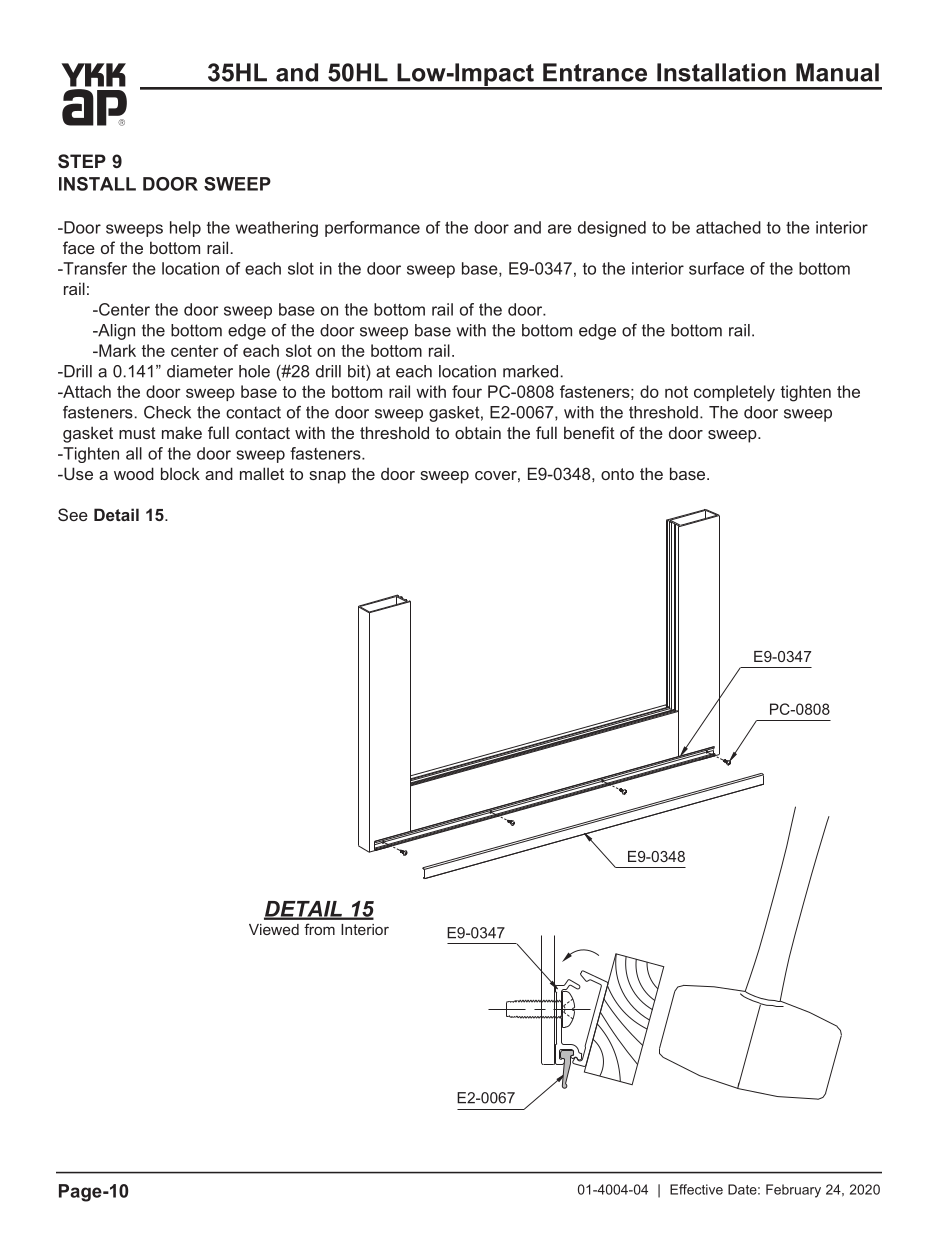 The height and width of the page is (1233, 952). What do you see at coordinates (274, 929) in the page?
I see `Viewed` at bounding box center [274, 929].
